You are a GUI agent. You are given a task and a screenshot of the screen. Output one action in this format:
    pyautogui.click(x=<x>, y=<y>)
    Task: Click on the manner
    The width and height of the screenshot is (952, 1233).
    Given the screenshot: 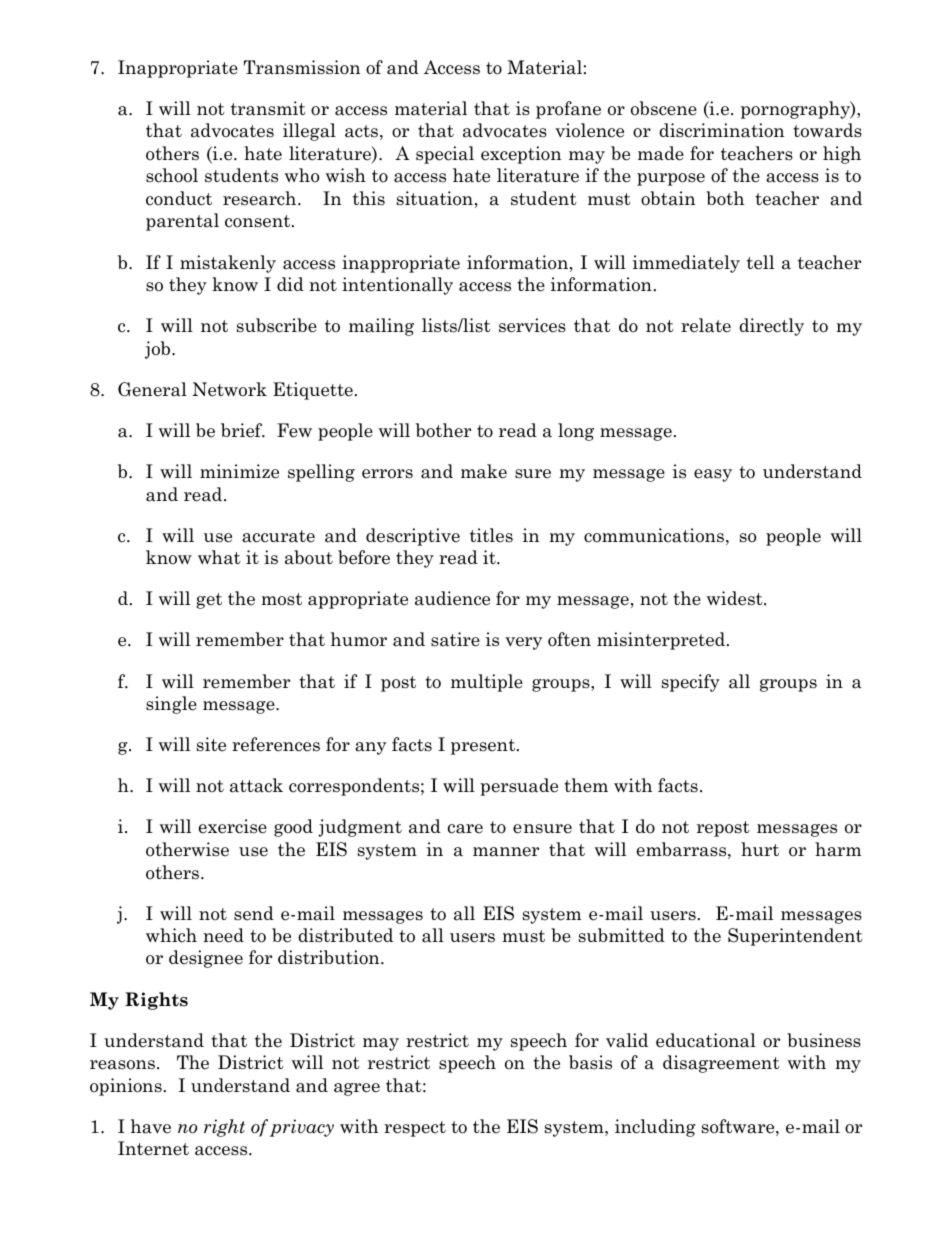 What is the action you would take?
    pyautogui.click(x=506, y=852)
